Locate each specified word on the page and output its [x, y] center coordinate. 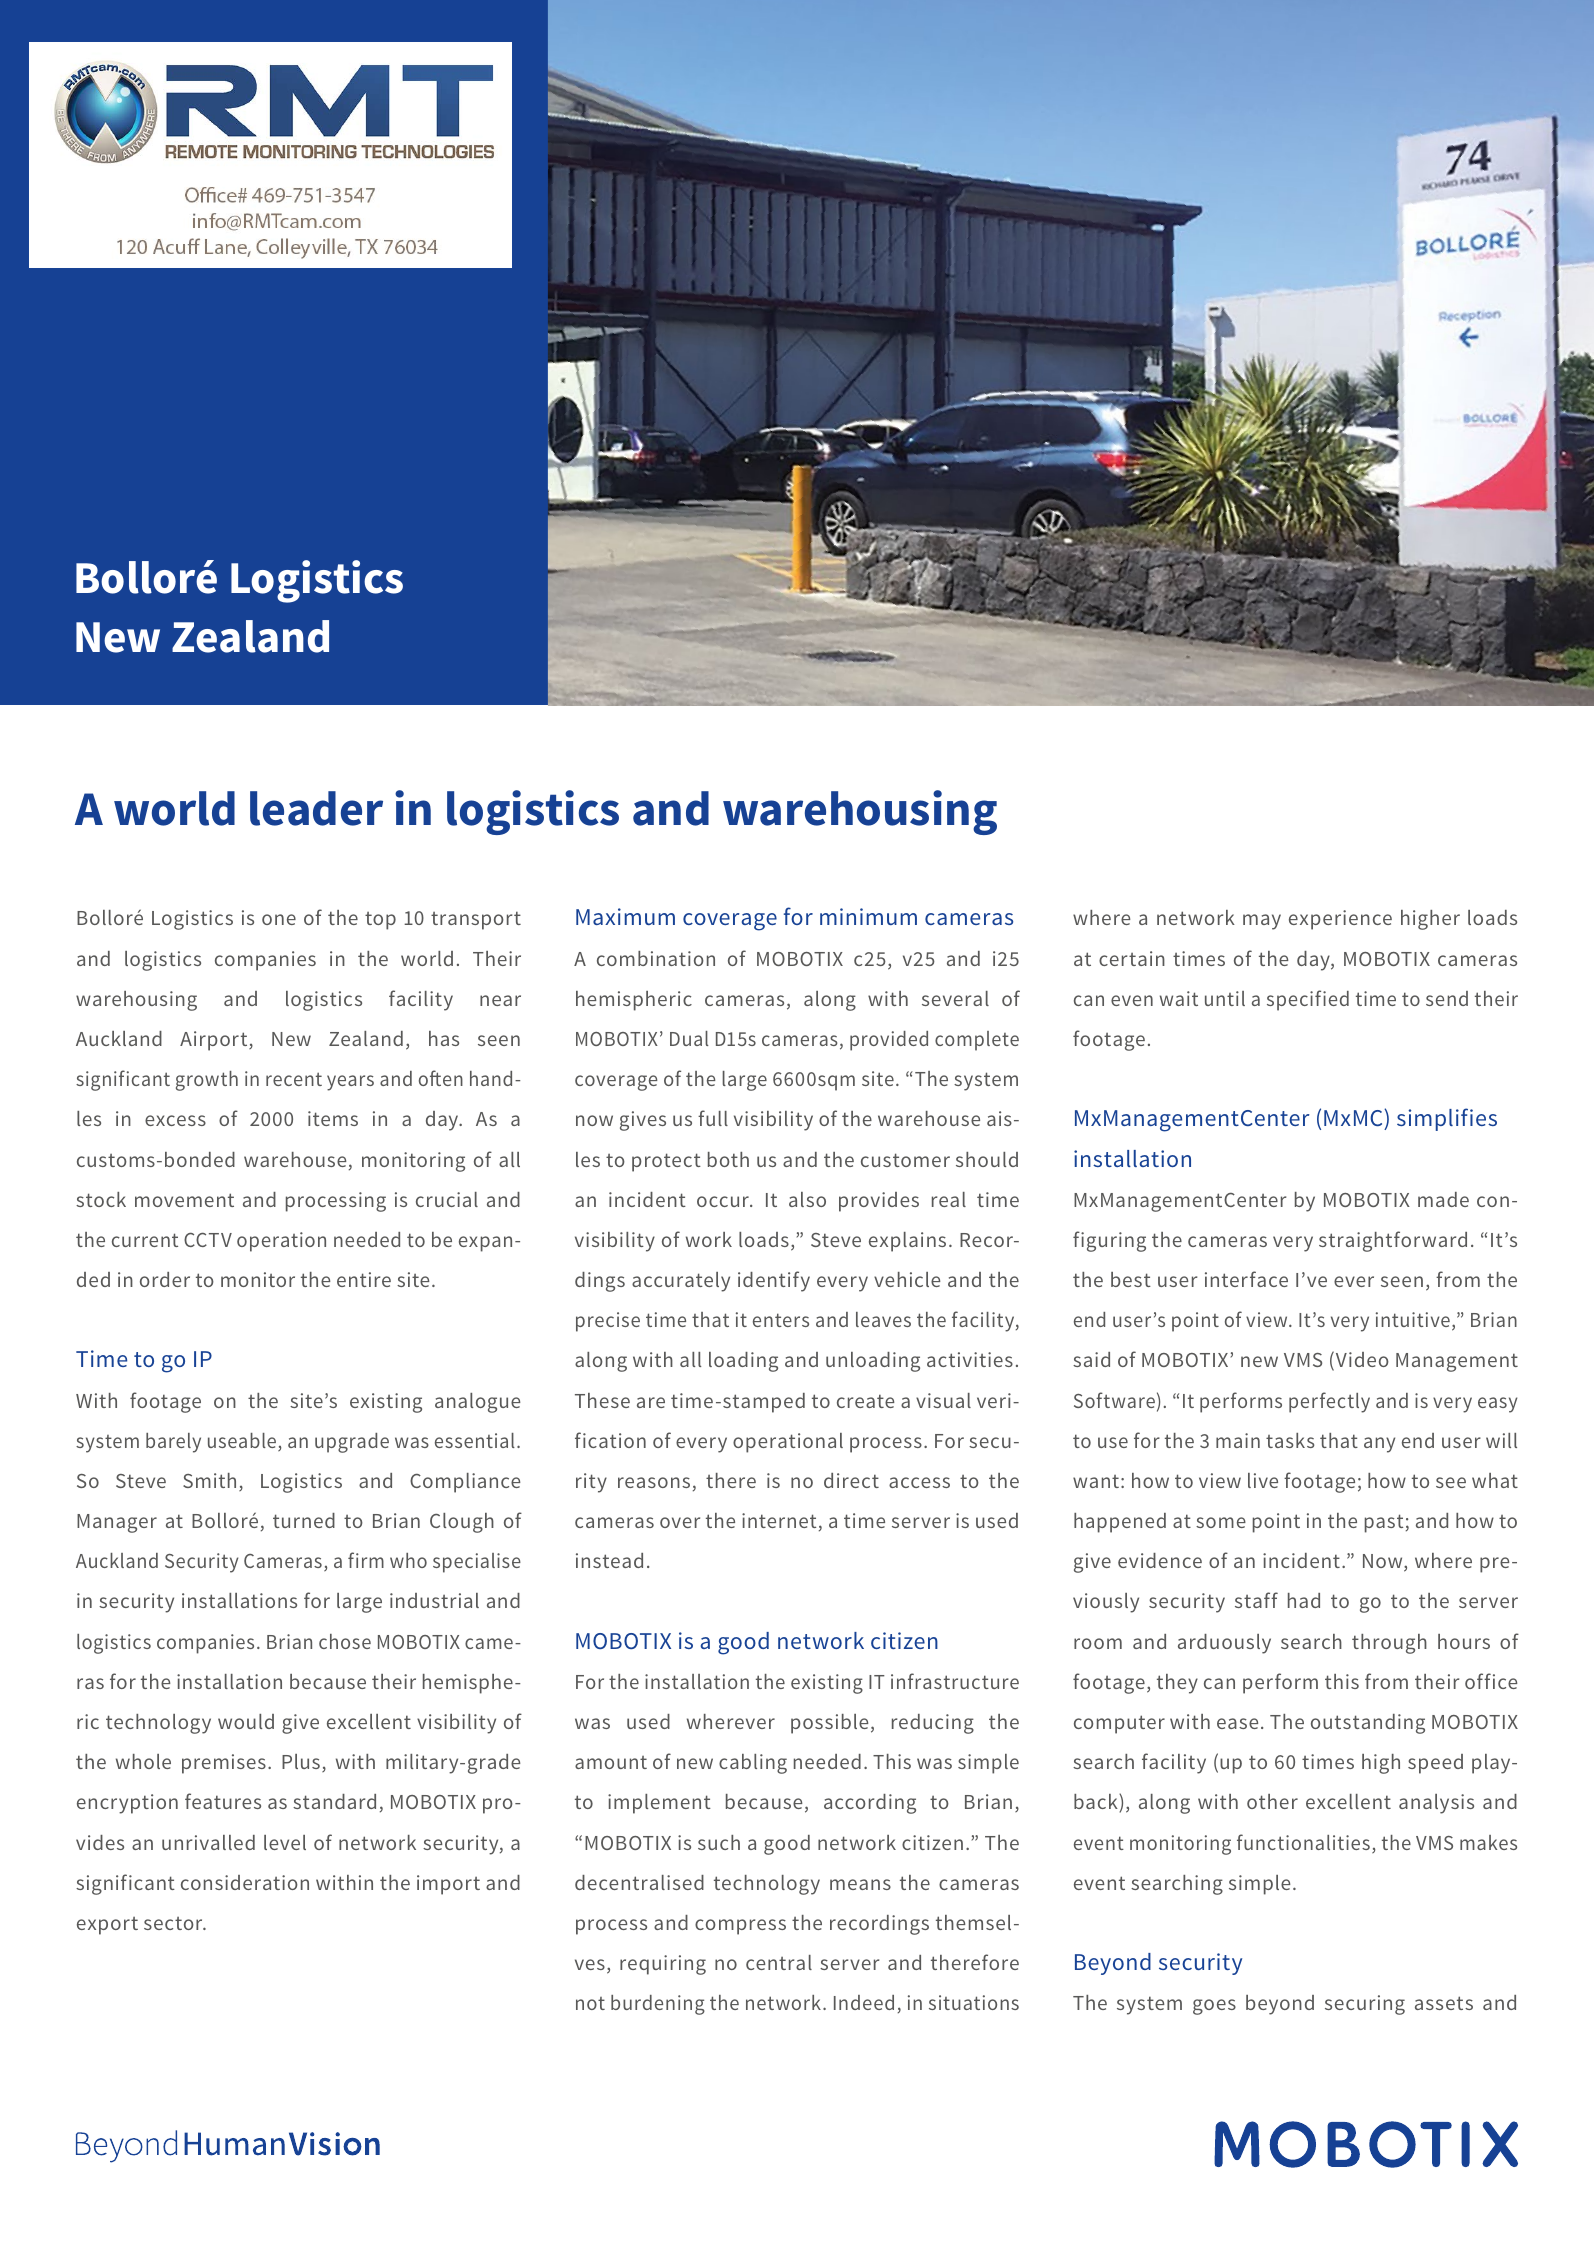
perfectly [1329, 1402]
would [246, 1721]
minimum [868, 916]
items [333, 1118]
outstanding [1368, 1724]
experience [1340, 920]
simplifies [1447, 1119]
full [713, 1118]
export [107, 1926]
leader [316, 808]
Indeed [864, 2002]
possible [830, 1724]
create [866, 1401]
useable [243, 1442]
